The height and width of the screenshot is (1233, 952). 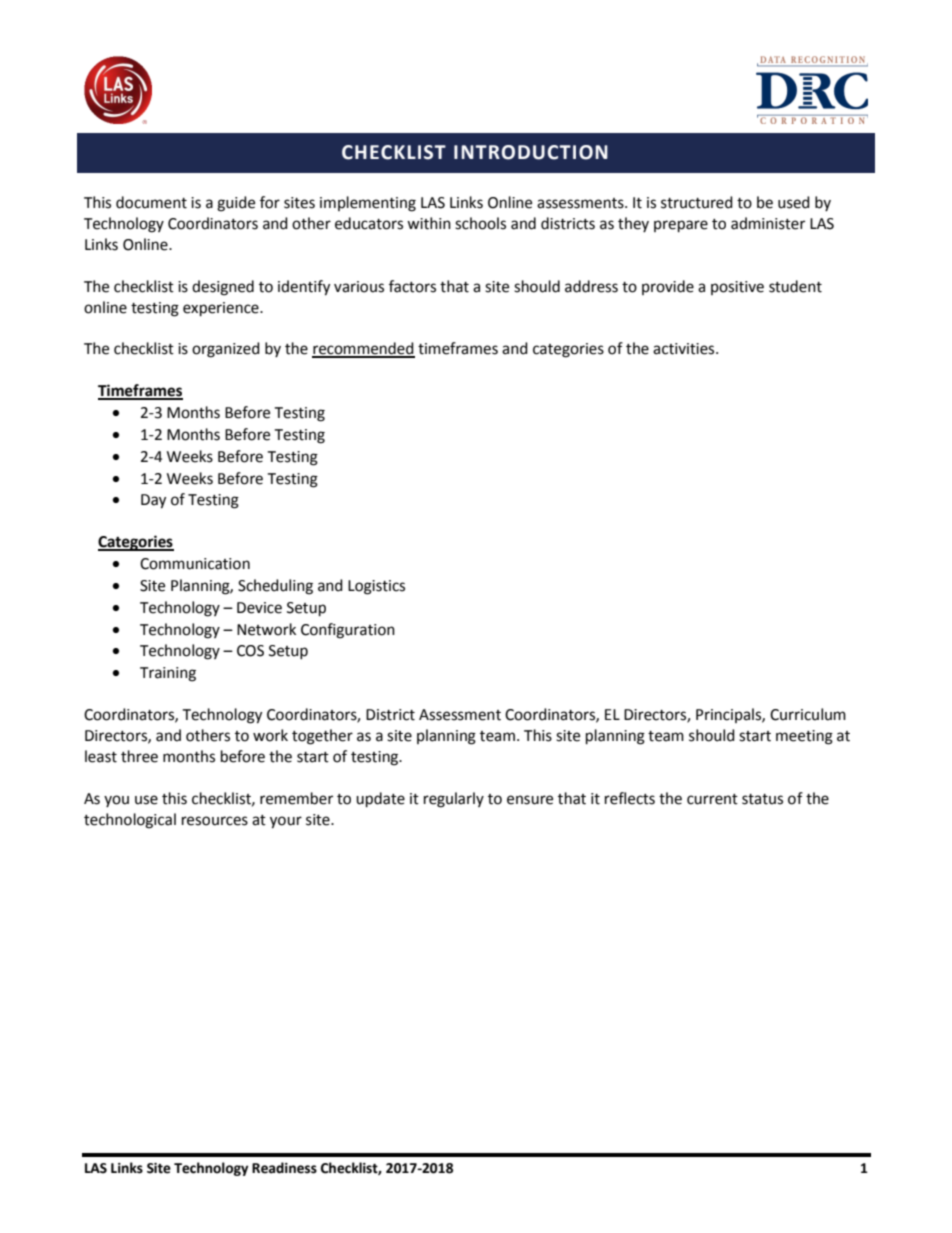 What do you see at coordinates (348, 631) in the screenshot?
I see `Configuration` at bounding box center [348, 631].
